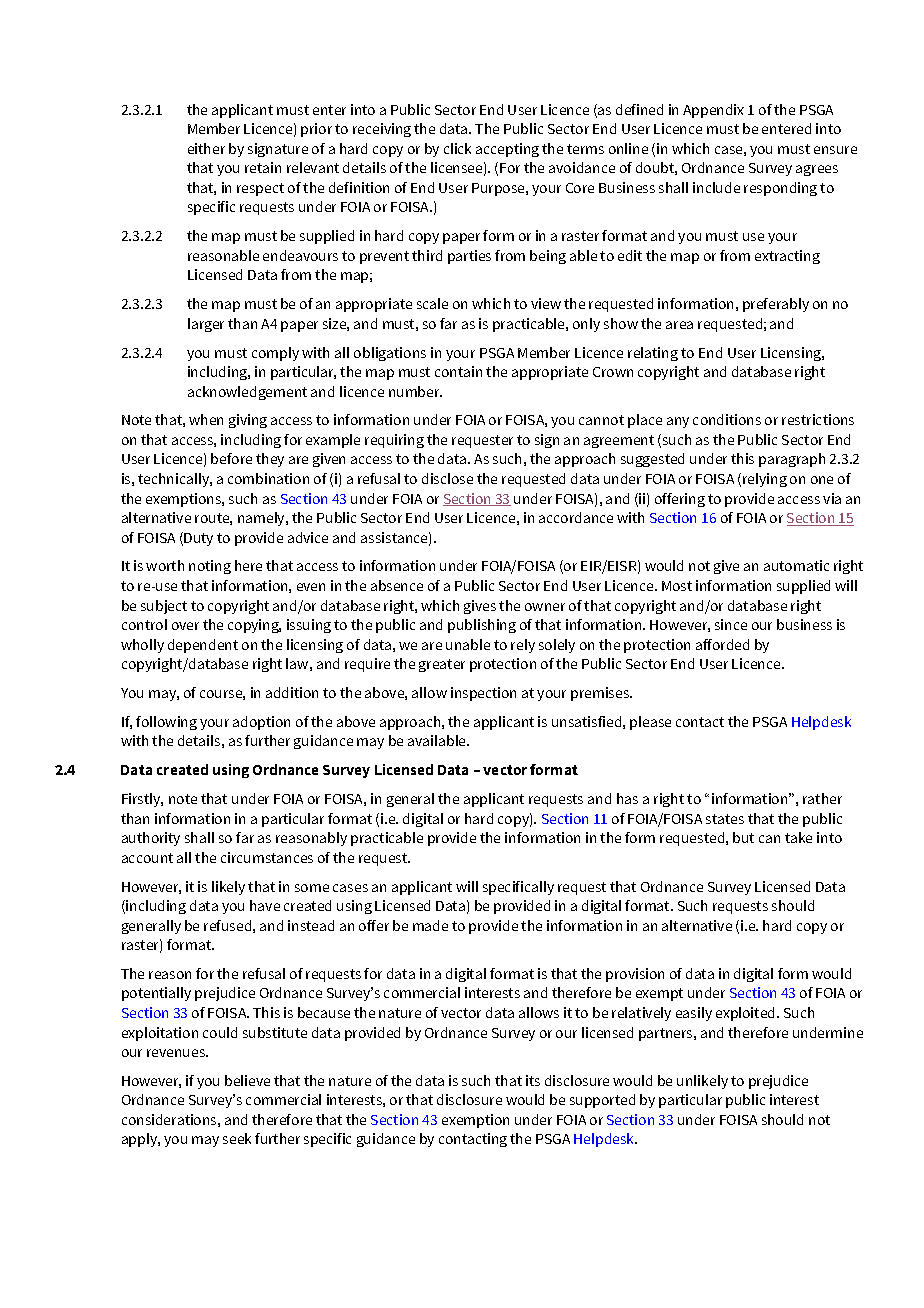  Describe the element at coordinates (731, 624) in the image. I see `since` at that location.
